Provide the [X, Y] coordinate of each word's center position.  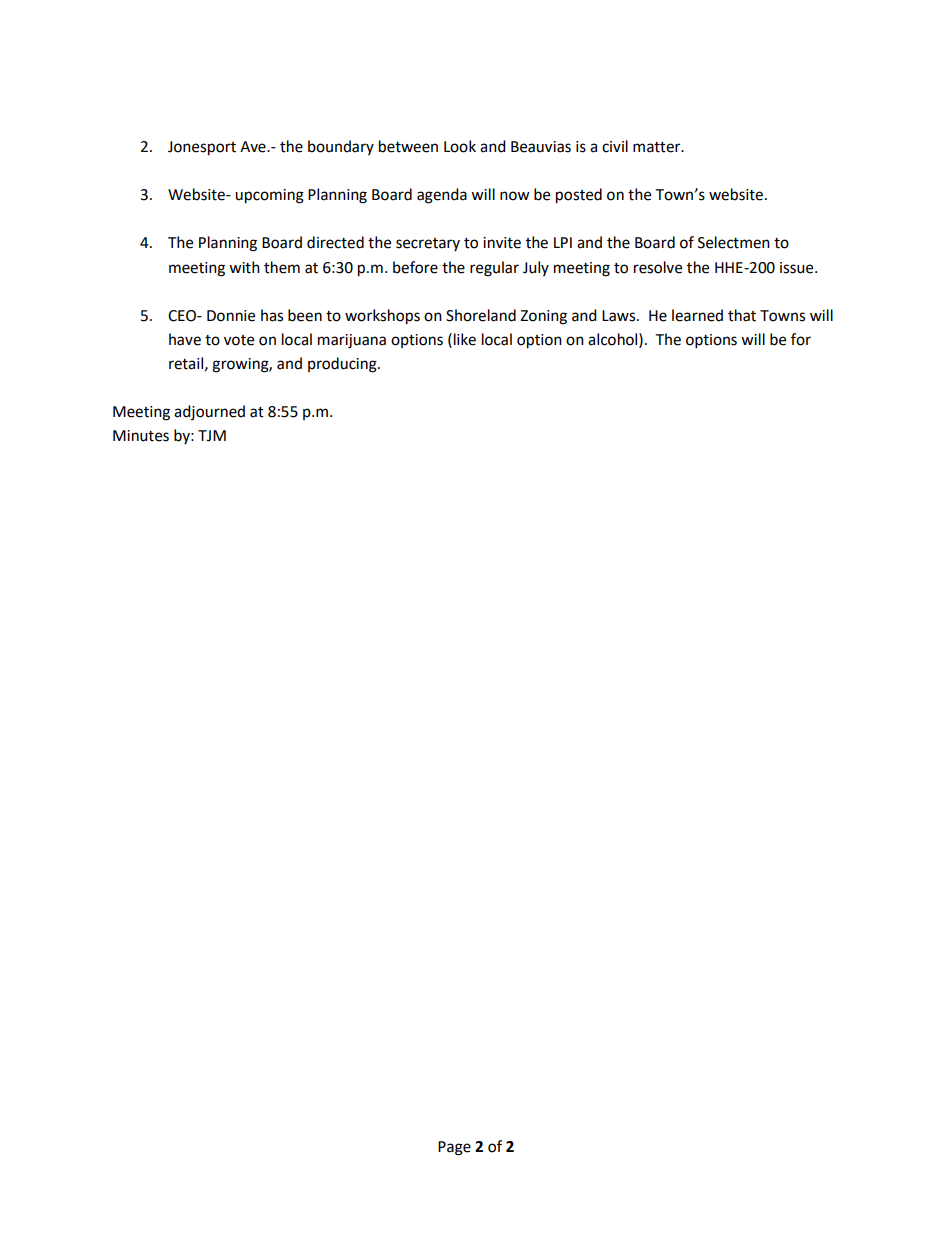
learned [697, 315]
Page [454, 1148]
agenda [442, 196]
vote [239, 340]
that [742, 315]
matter [658, 147]
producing [343, 365]
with [244, 267]
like [465, 339]
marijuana [352, 341]
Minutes [141, 436]
